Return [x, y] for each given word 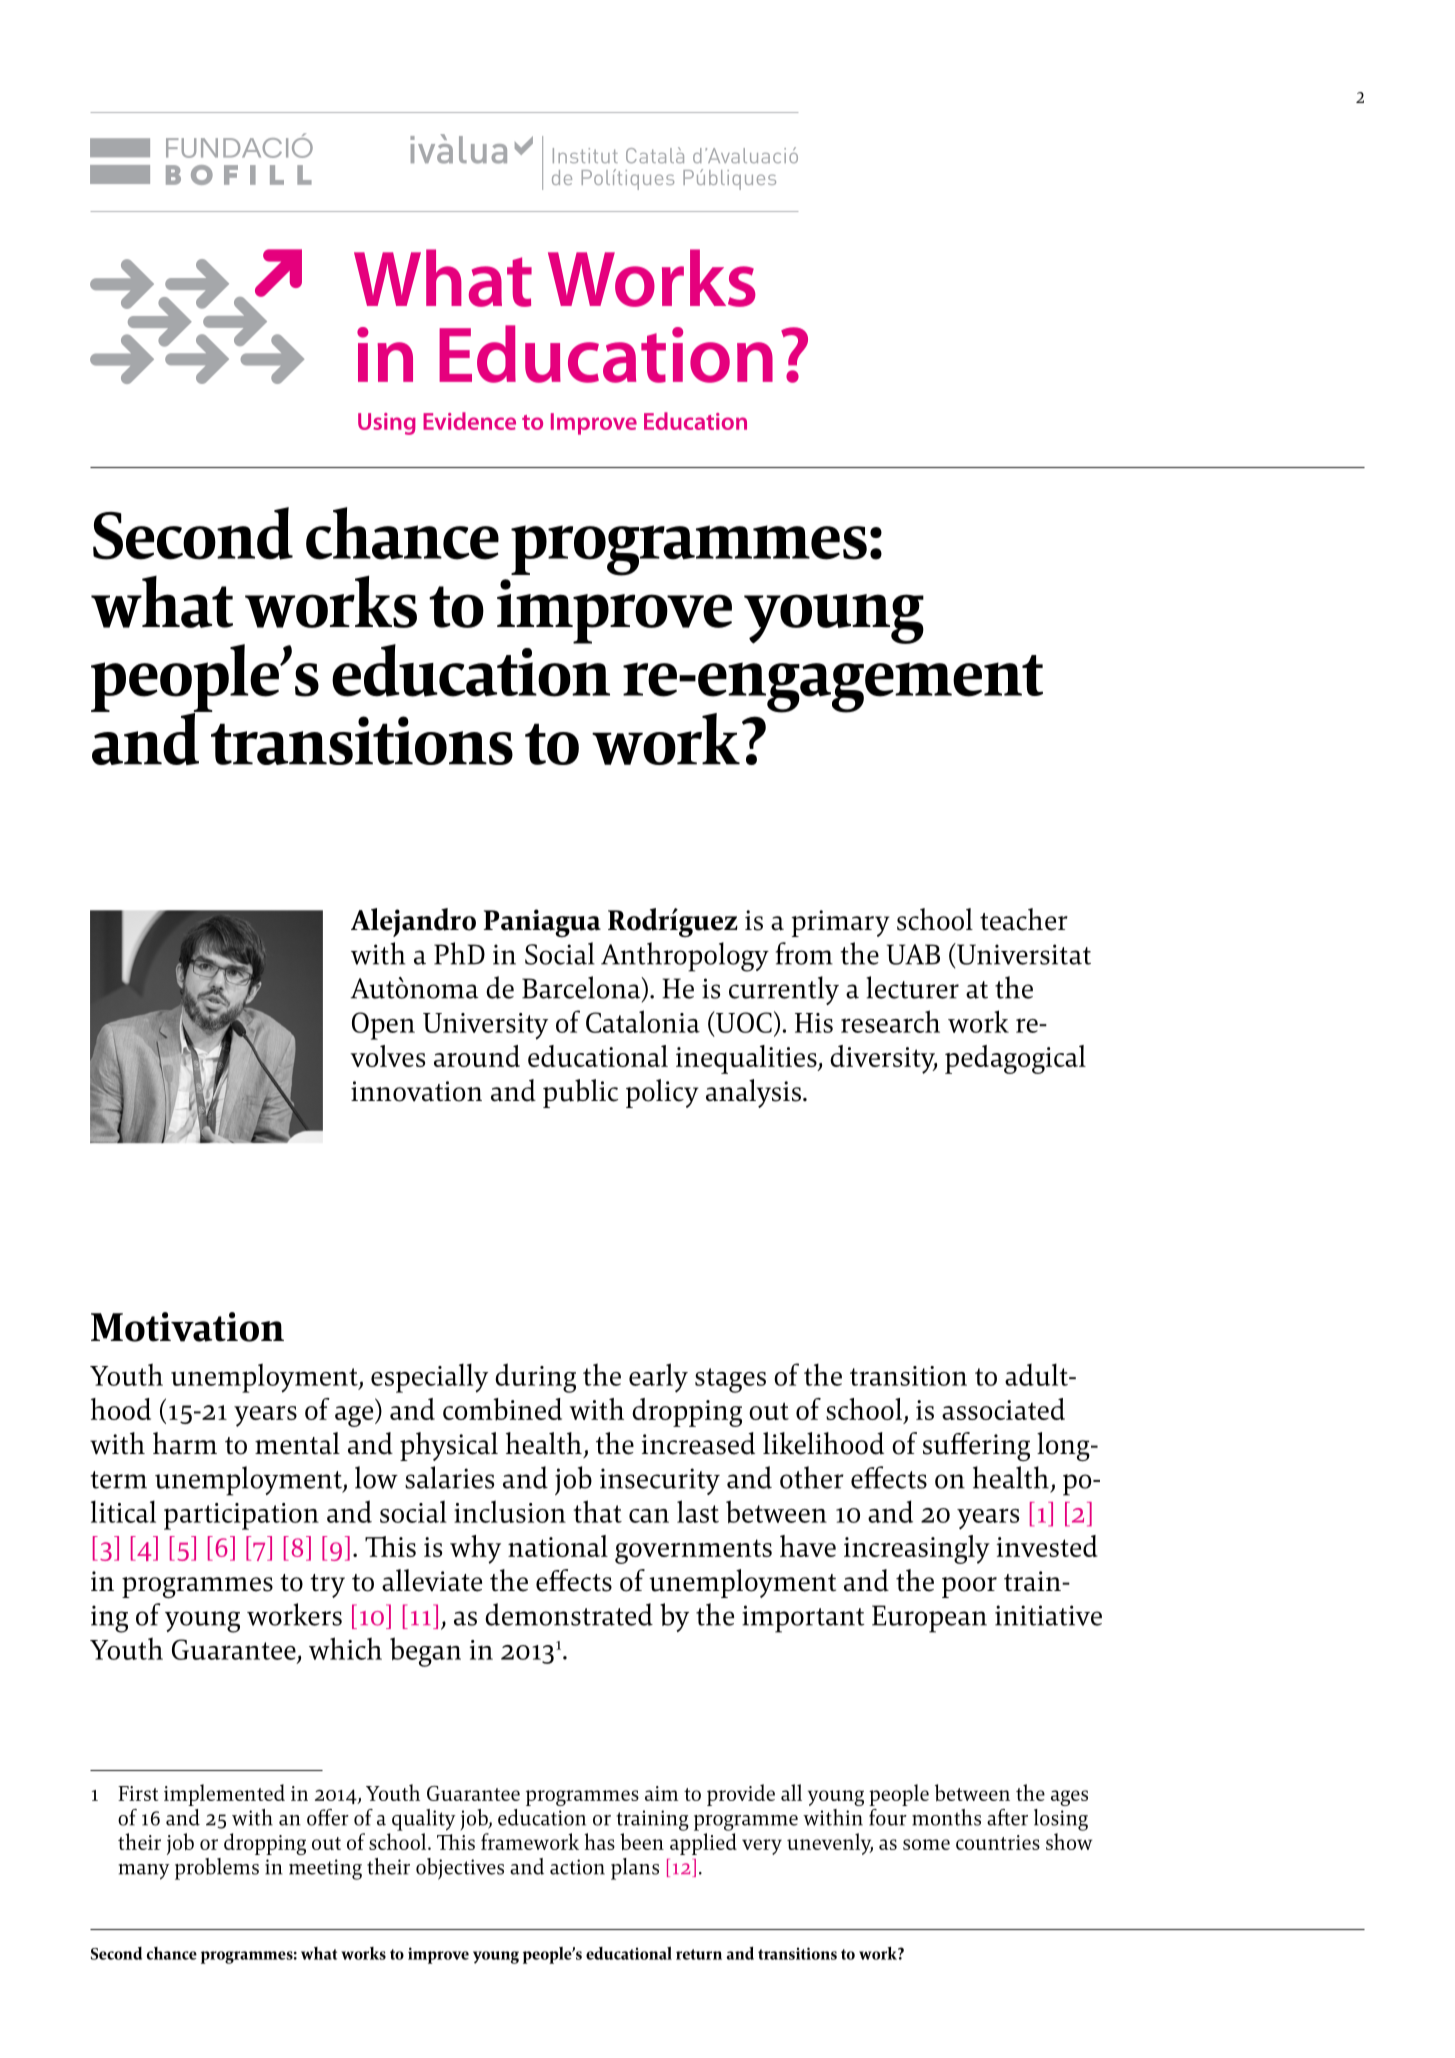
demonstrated [569, 1614]
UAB [913, 954]
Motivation [187, 1327]
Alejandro [413, 922]
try [327, 1586]
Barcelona [582, 988]
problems [217, 1869]
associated [1003, 1409]
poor [969, 1587]
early [658, 1378]
